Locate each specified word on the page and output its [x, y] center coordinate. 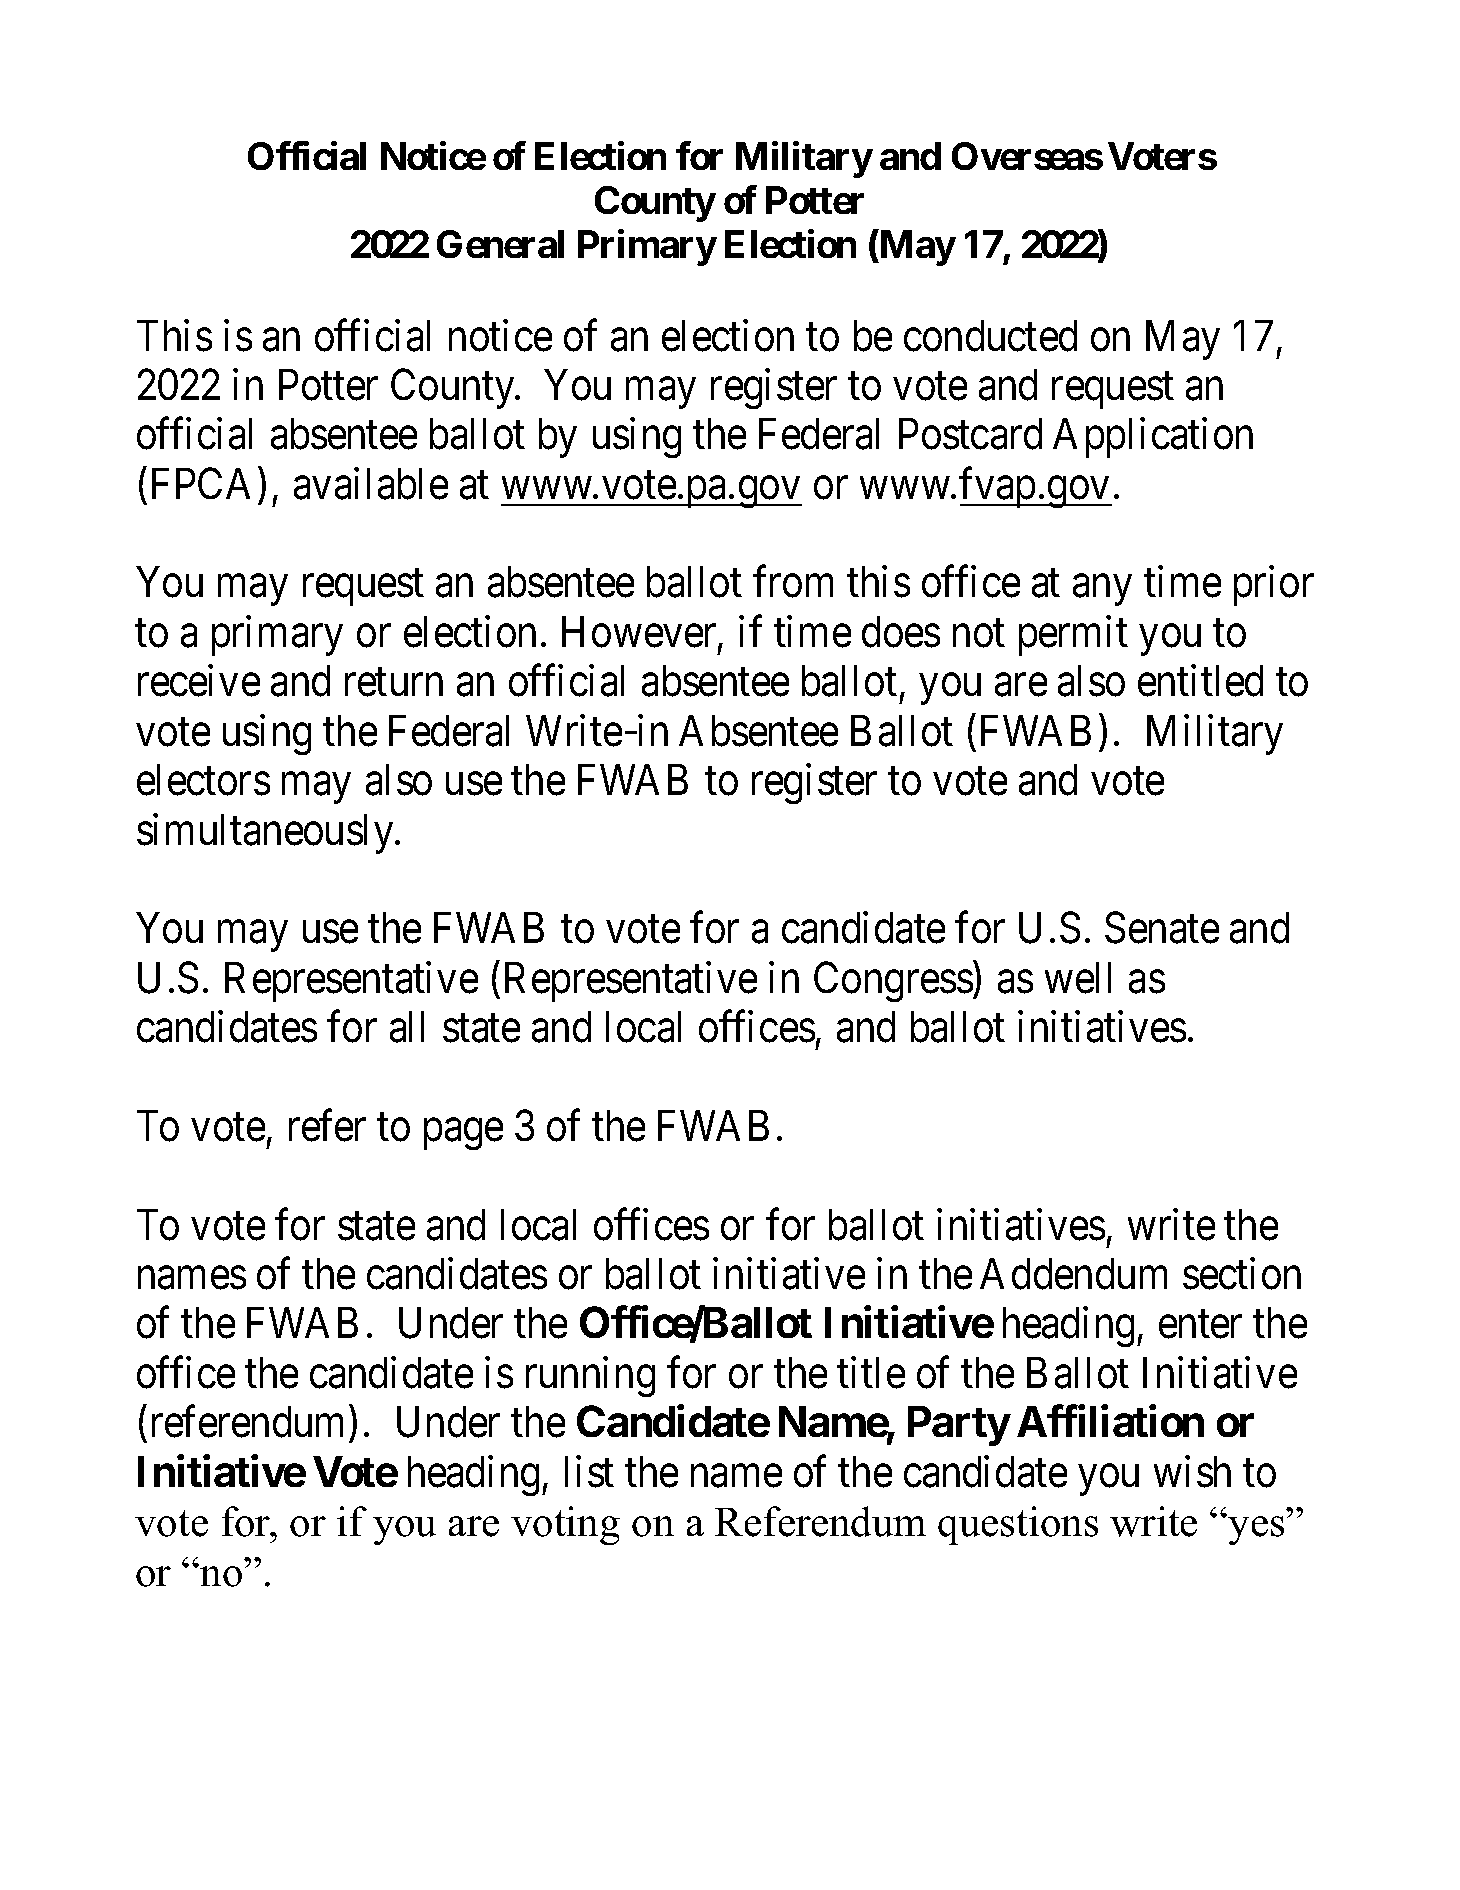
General [500, 244]
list [589, 1472]
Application [1153, 438]
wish [1192, 1472]
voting [565, 1525]
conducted [990, 336]
